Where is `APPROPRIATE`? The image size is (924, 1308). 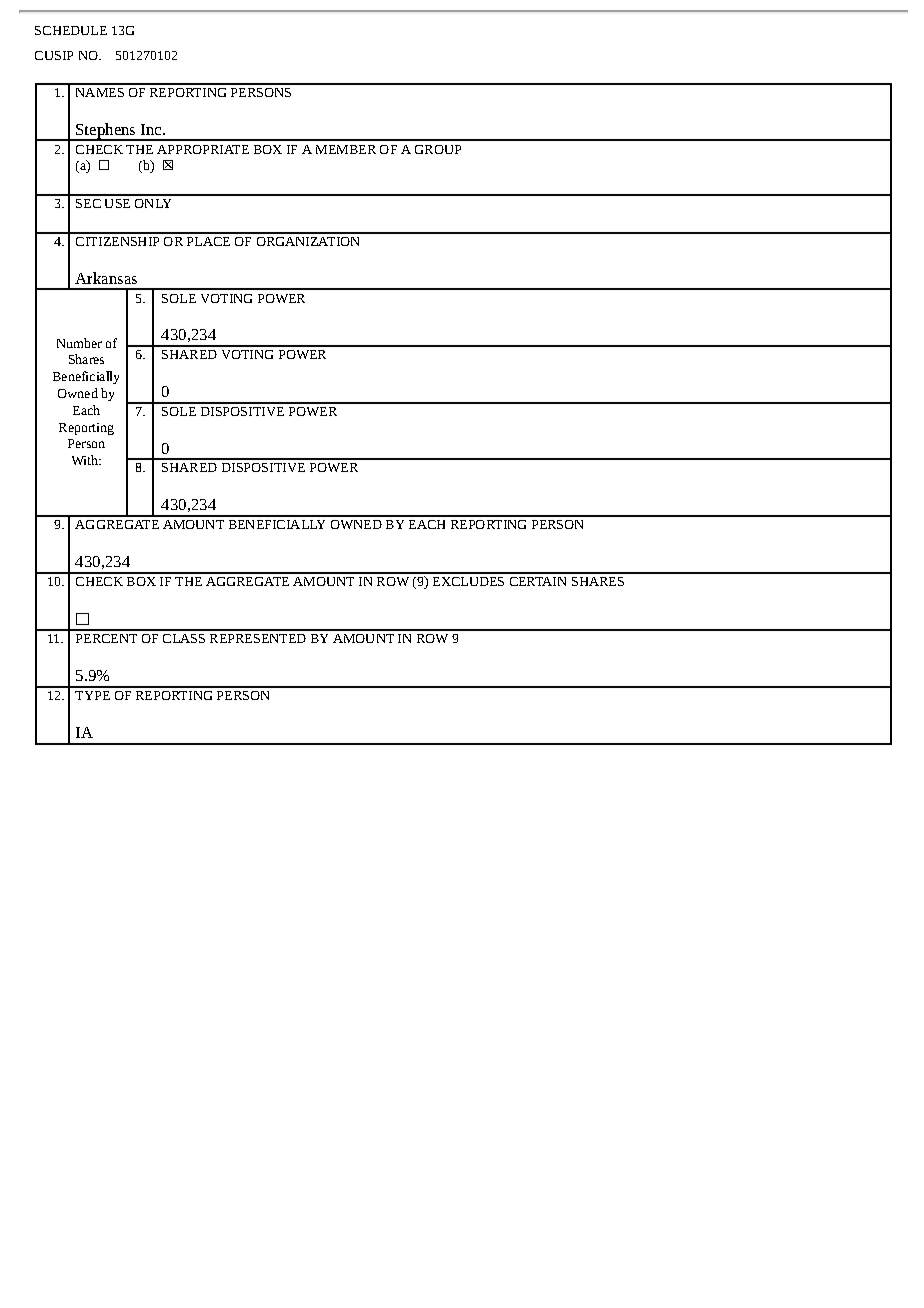 APPROPRIATE is located at coordinates (203, 149).
